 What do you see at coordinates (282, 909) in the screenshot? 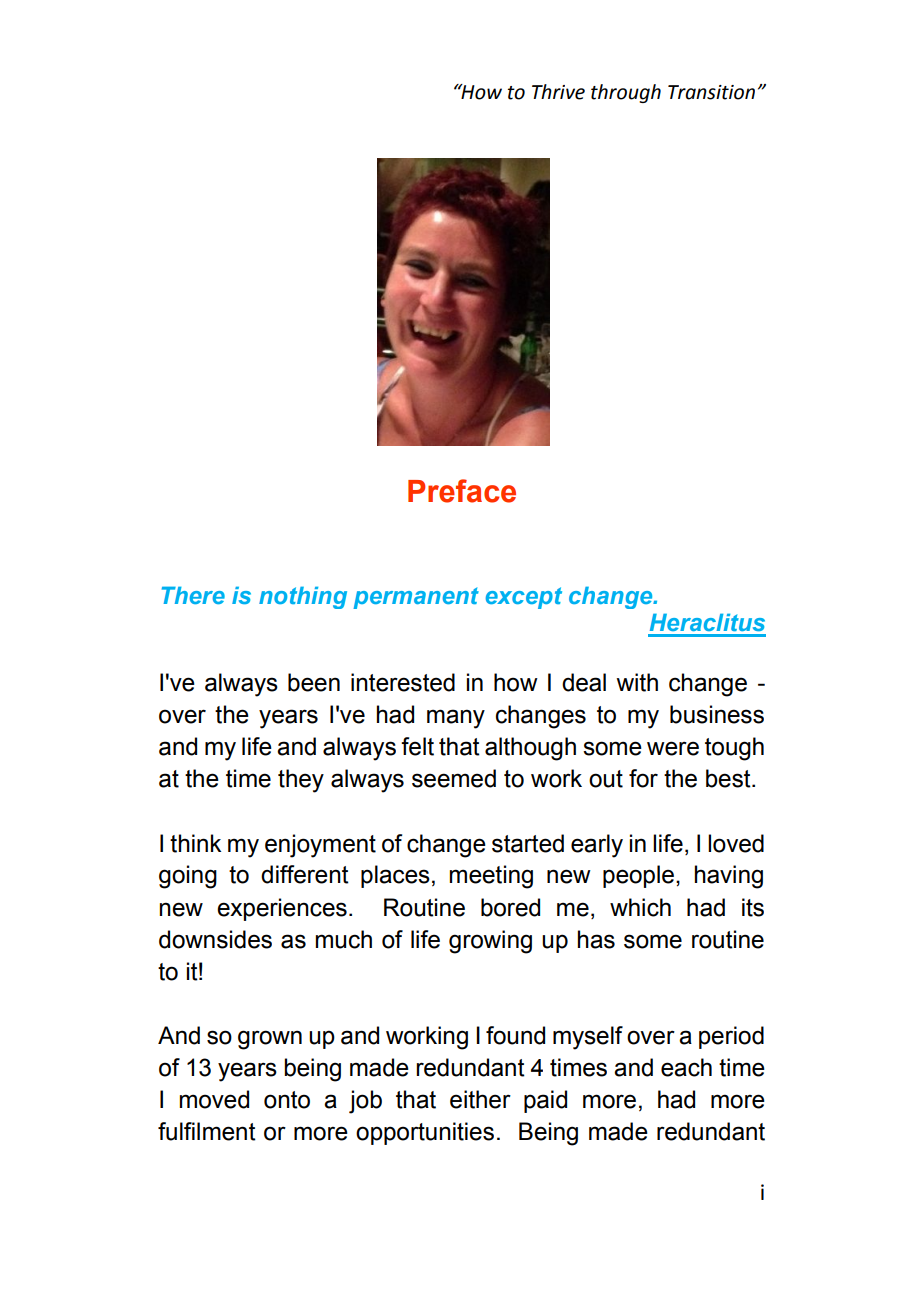
I see `experiences` at bounding box center [282, 909].
